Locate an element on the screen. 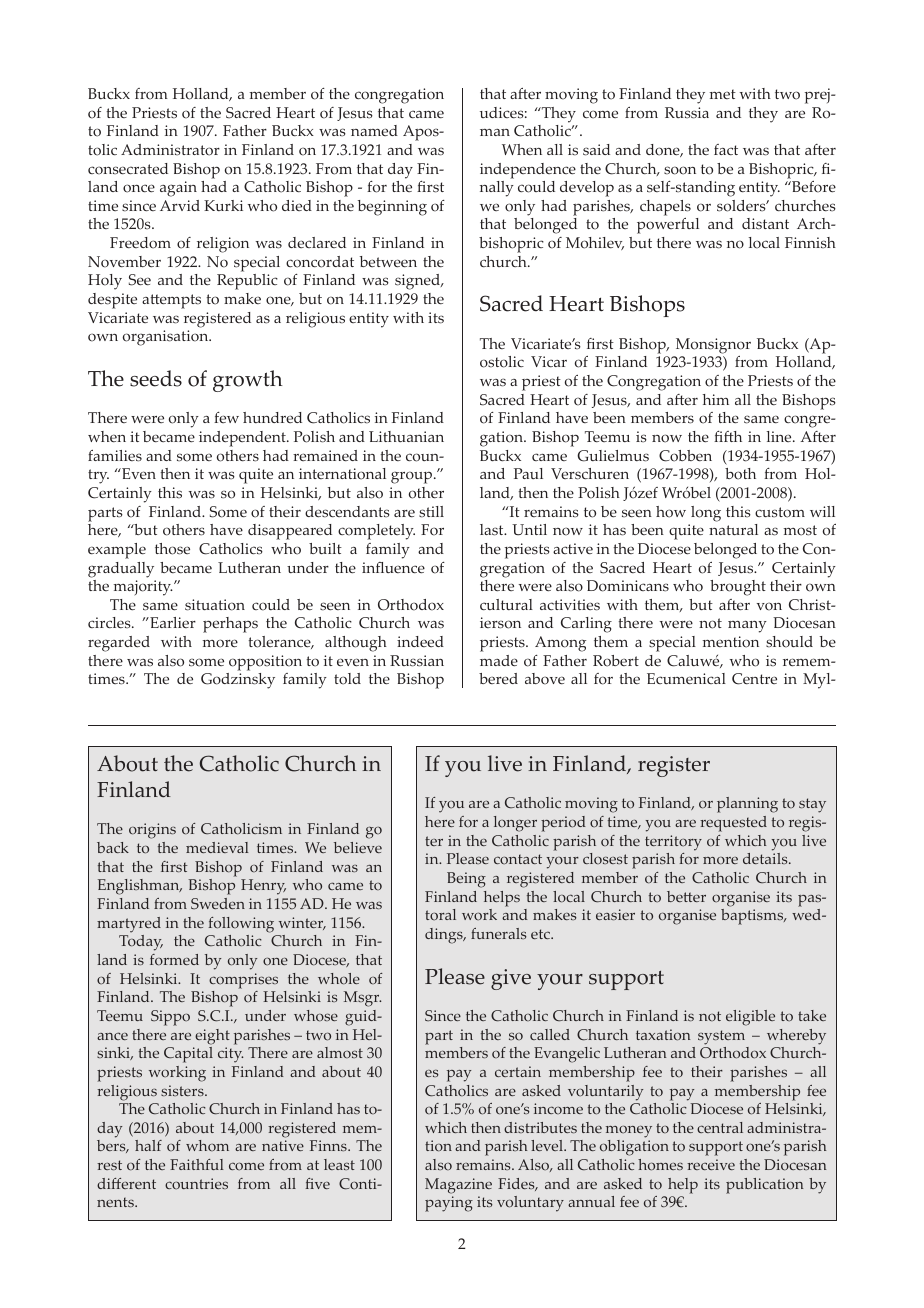 This screenshot has height=1308, width=924. independence is located at coordinates (528, 171).
